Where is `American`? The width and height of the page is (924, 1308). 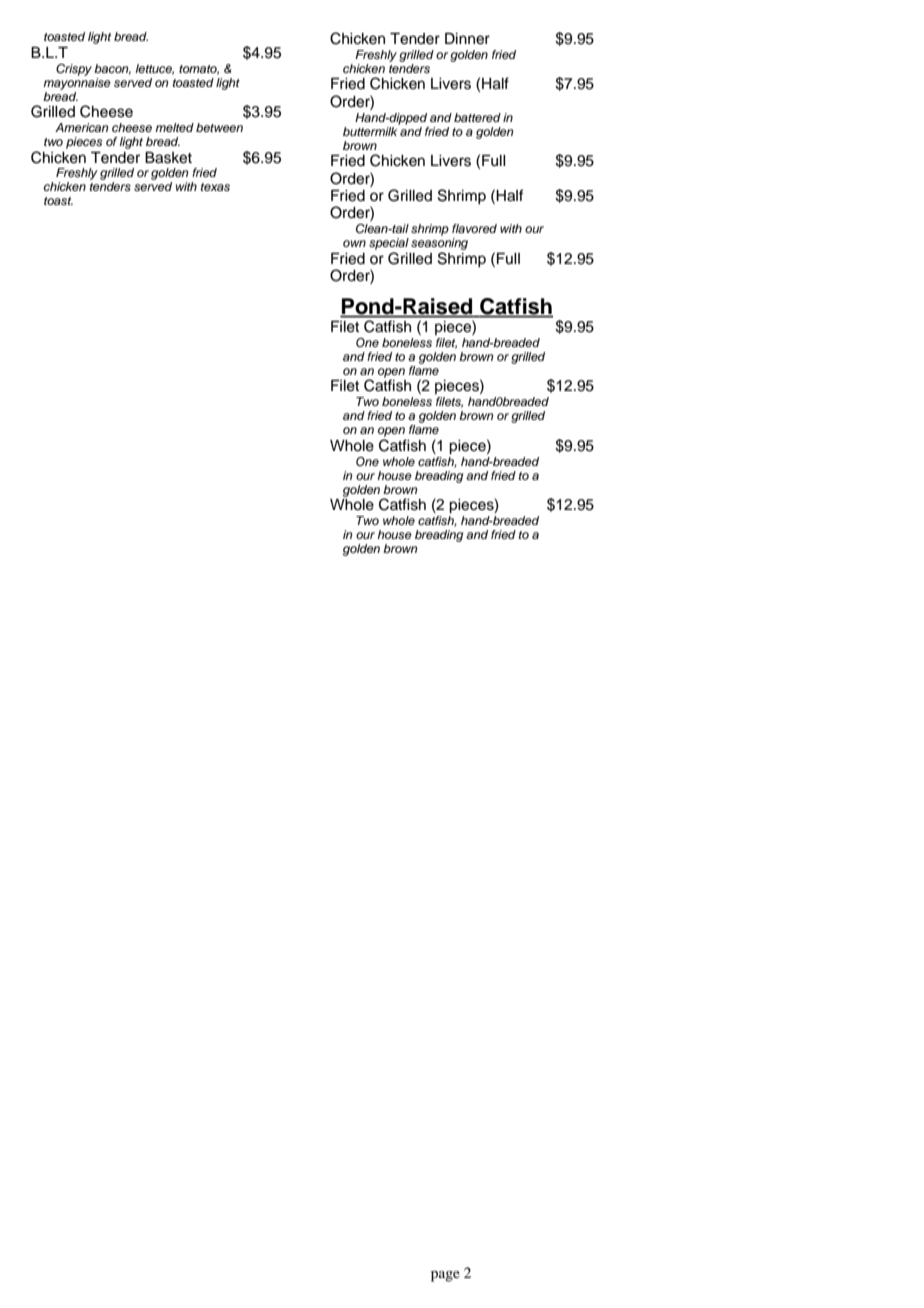
American is located at coordinates (82, 127).
